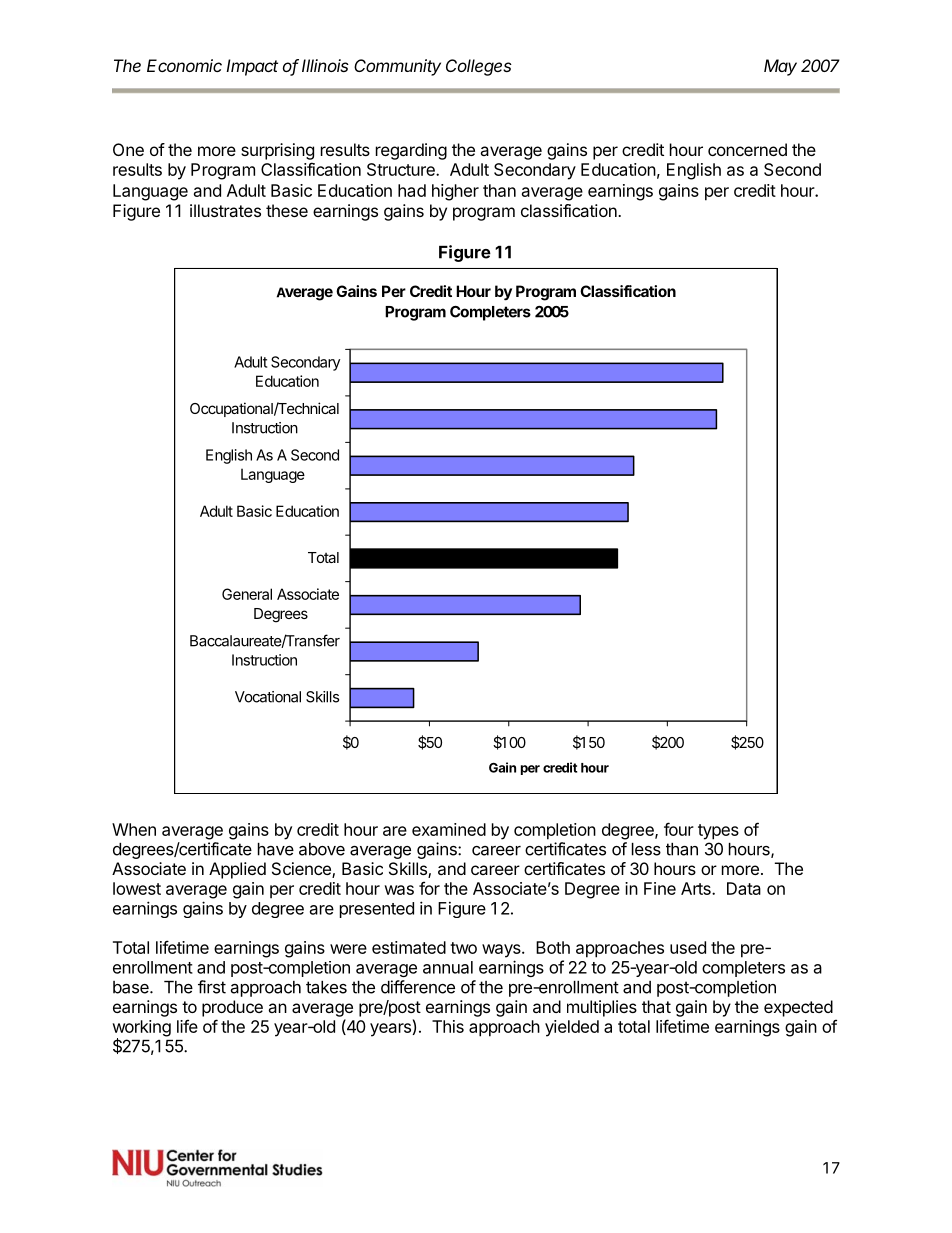  Describe the element at coordinates (247, 594) in the screenshot. I see `General` at that location.
